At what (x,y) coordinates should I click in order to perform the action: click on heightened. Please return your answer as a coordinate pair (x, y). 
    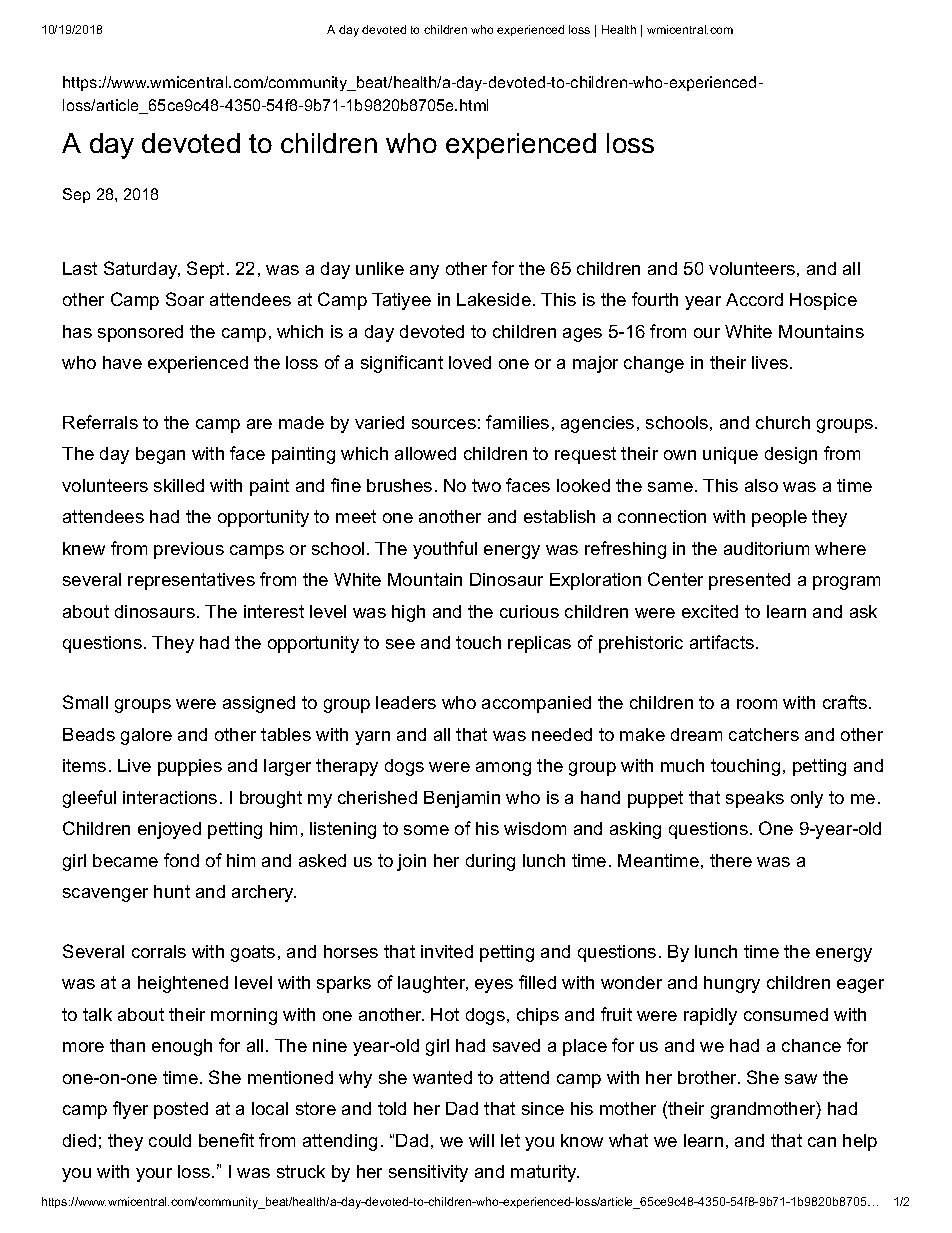
    Looking at the image, I should click on (183, 984).
